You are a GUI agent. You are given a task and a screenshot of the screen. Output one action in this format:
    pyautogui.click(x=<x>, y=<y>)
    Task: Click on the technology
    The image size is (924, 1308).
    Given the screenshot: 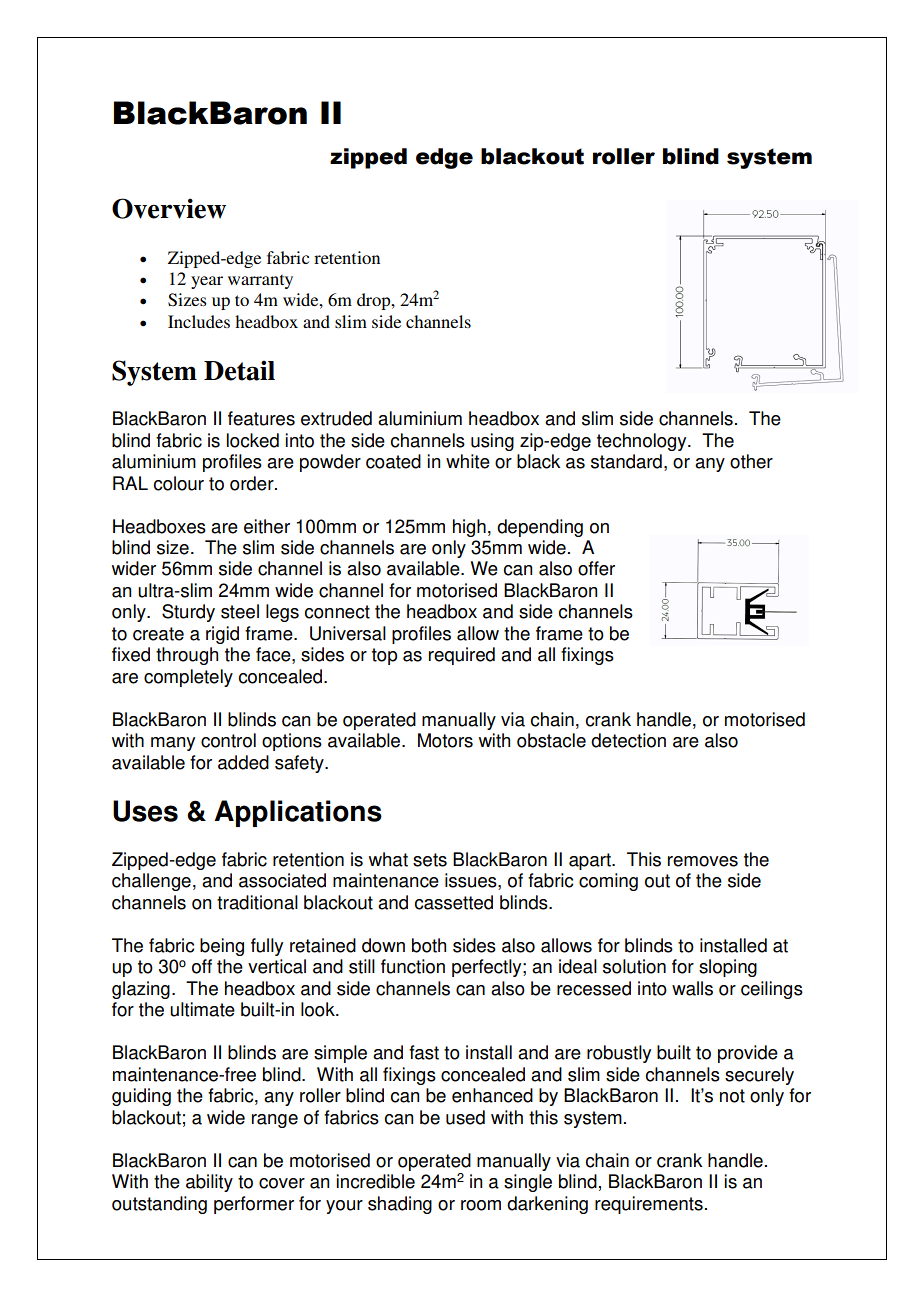 What is the action you would take?
    pyautogui.click(x=643, y=442)
